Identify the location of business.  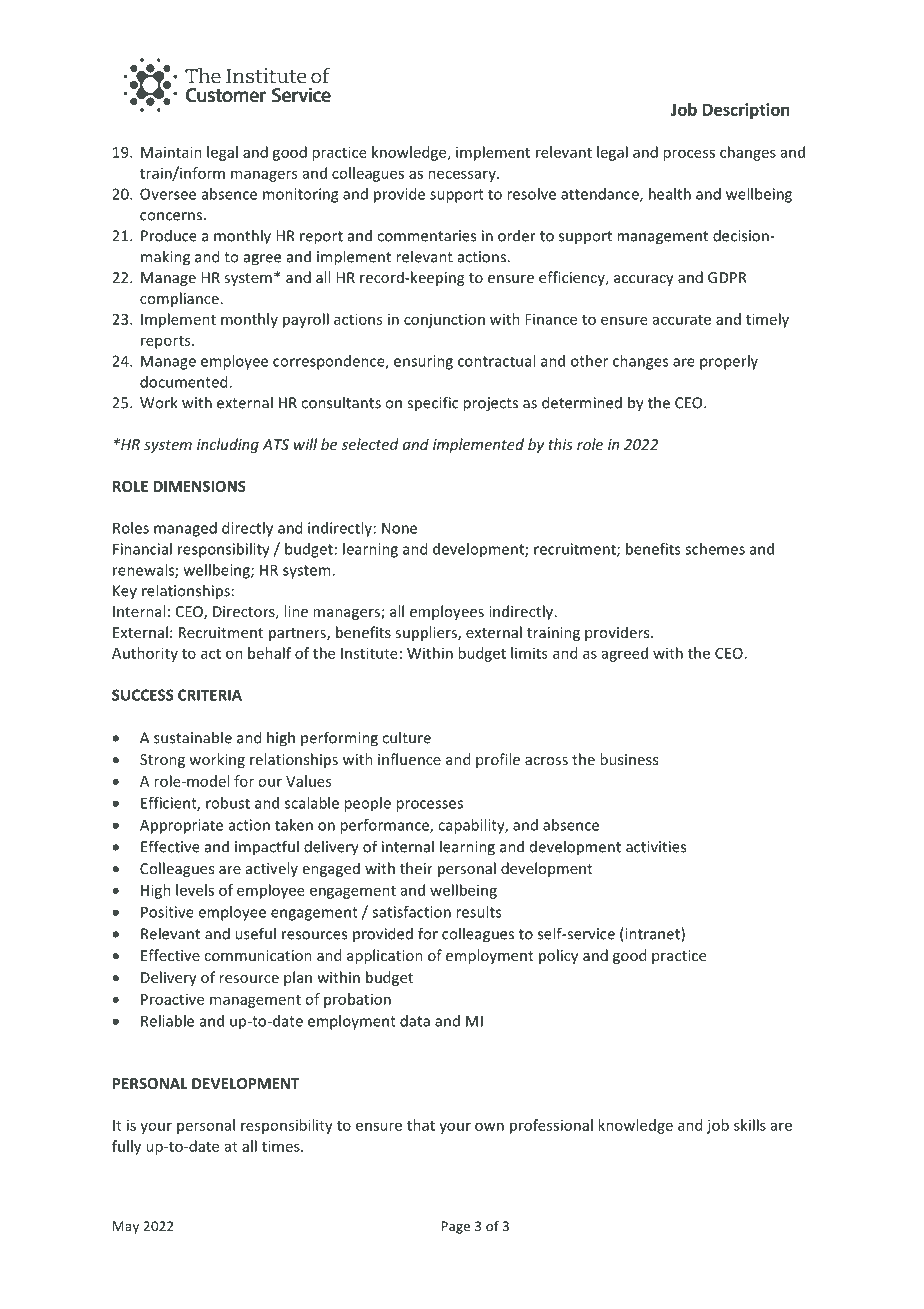
(629, 759).
